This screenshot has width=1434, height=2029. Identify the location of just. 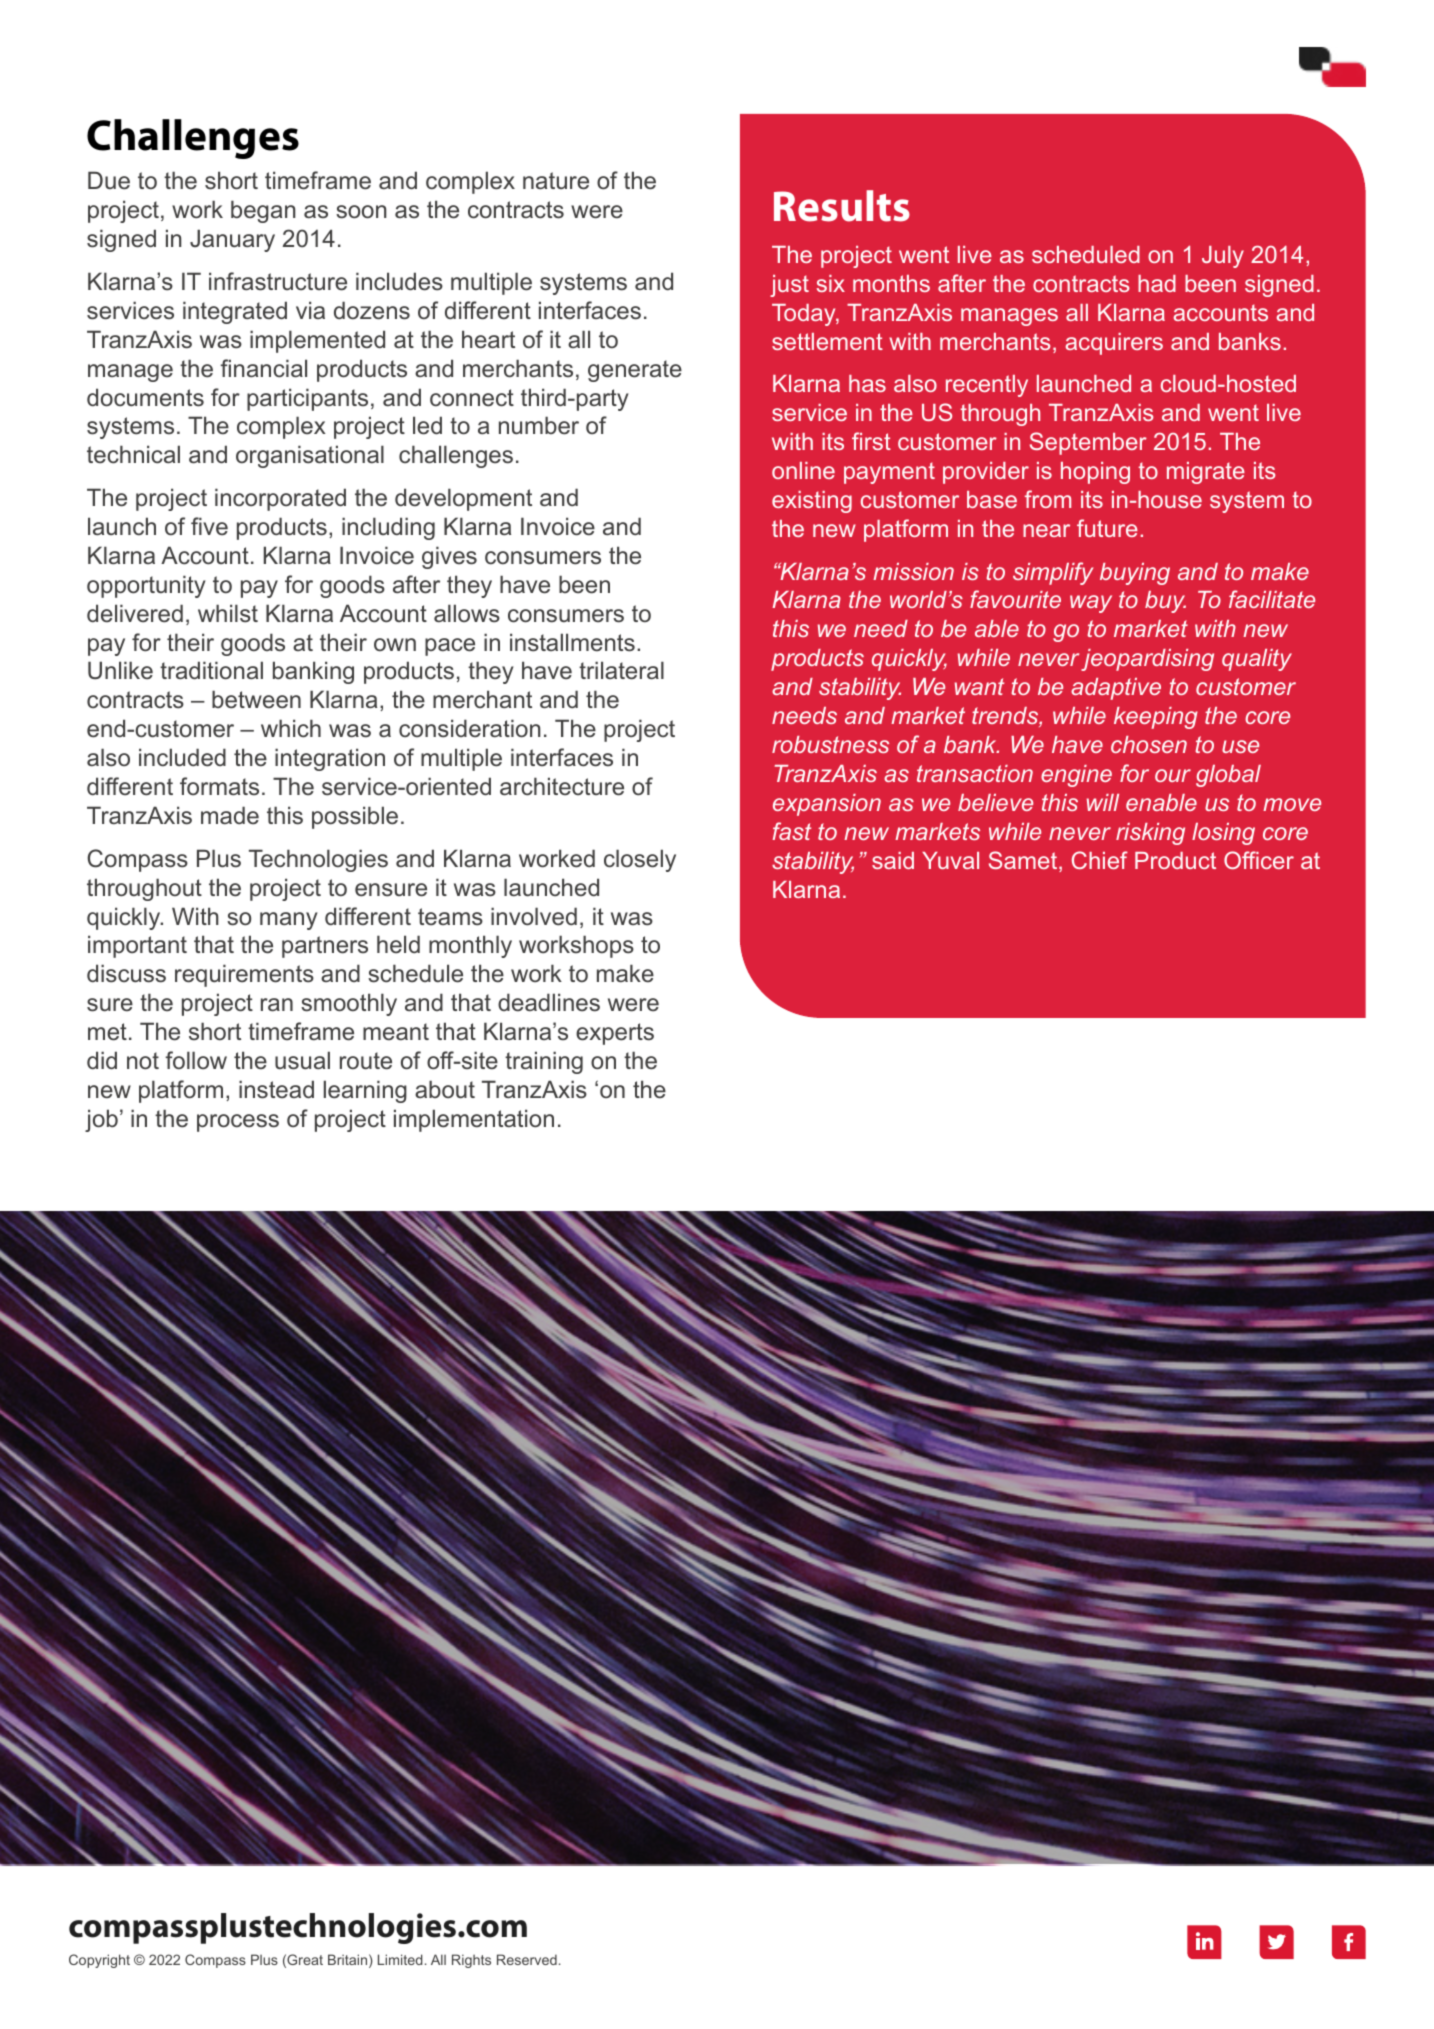
(789, 286).
